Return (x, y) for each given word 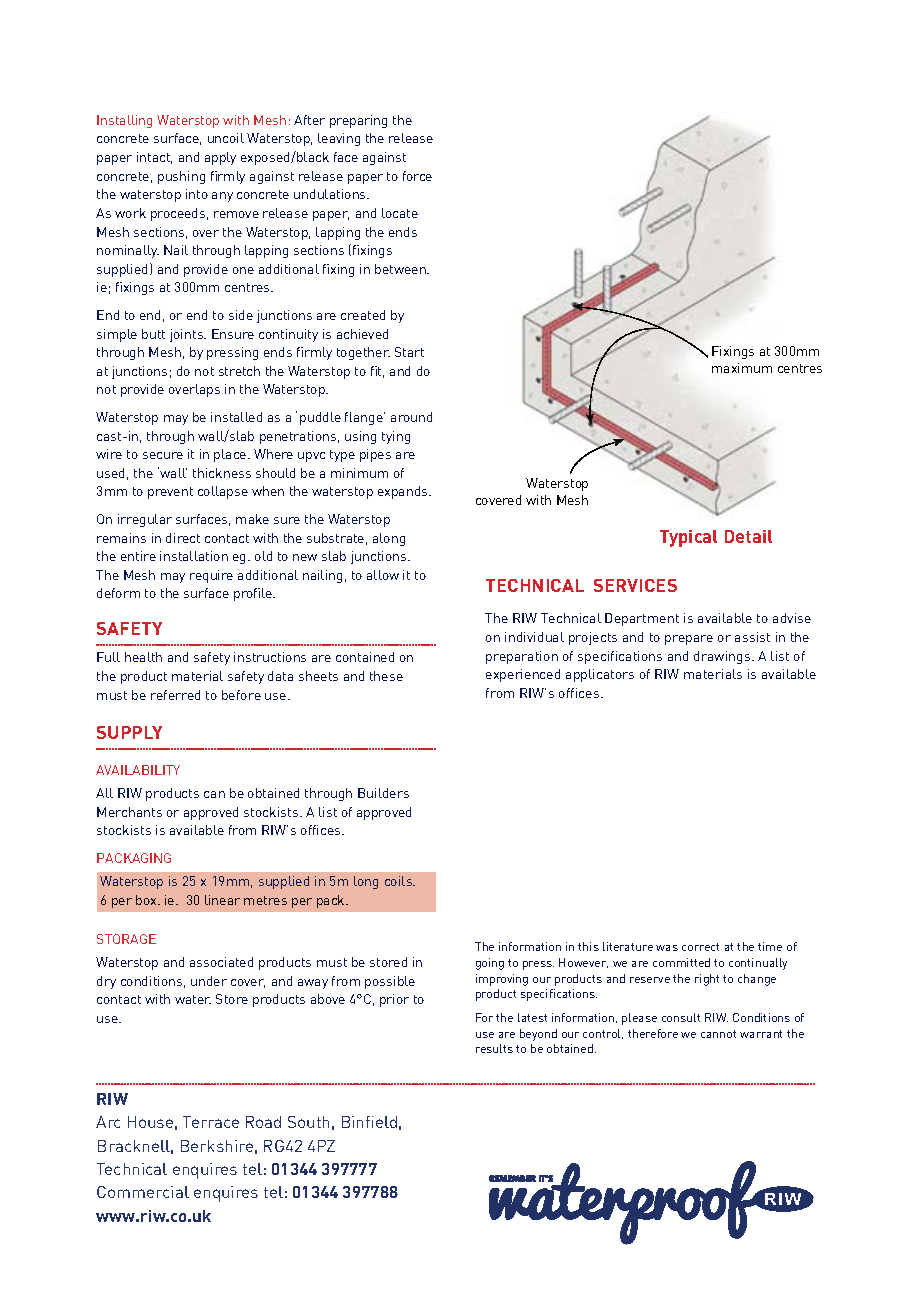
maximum (742, 368)
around (411, 417)
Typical (688, 538)
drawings (723, 657)
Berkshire (217, 1146)
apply (220, 158)
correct (700, 947)
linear (222, 900)
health (143, 657)
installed (236, 417)
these (386, 676)
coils (400, 881)
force (417, 176)
